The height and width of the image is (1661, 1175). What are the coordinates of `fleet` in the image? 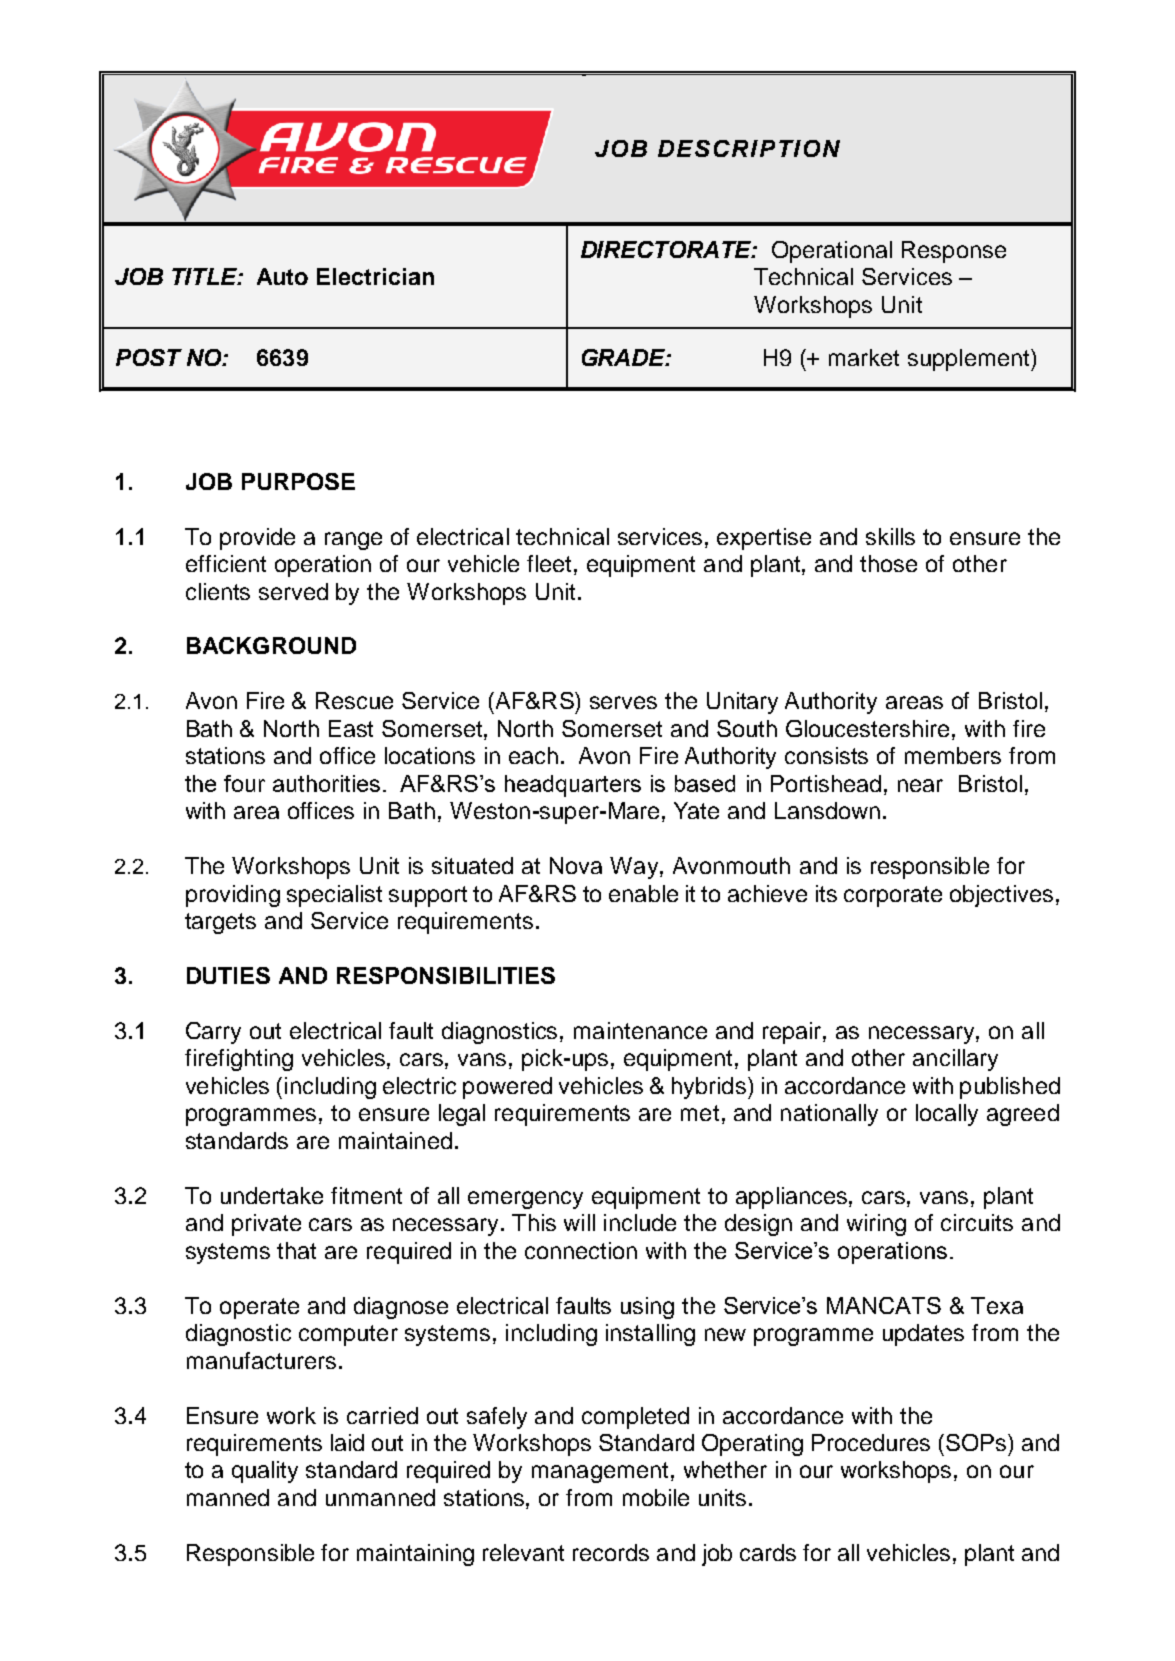 It's located at (549, 563).
